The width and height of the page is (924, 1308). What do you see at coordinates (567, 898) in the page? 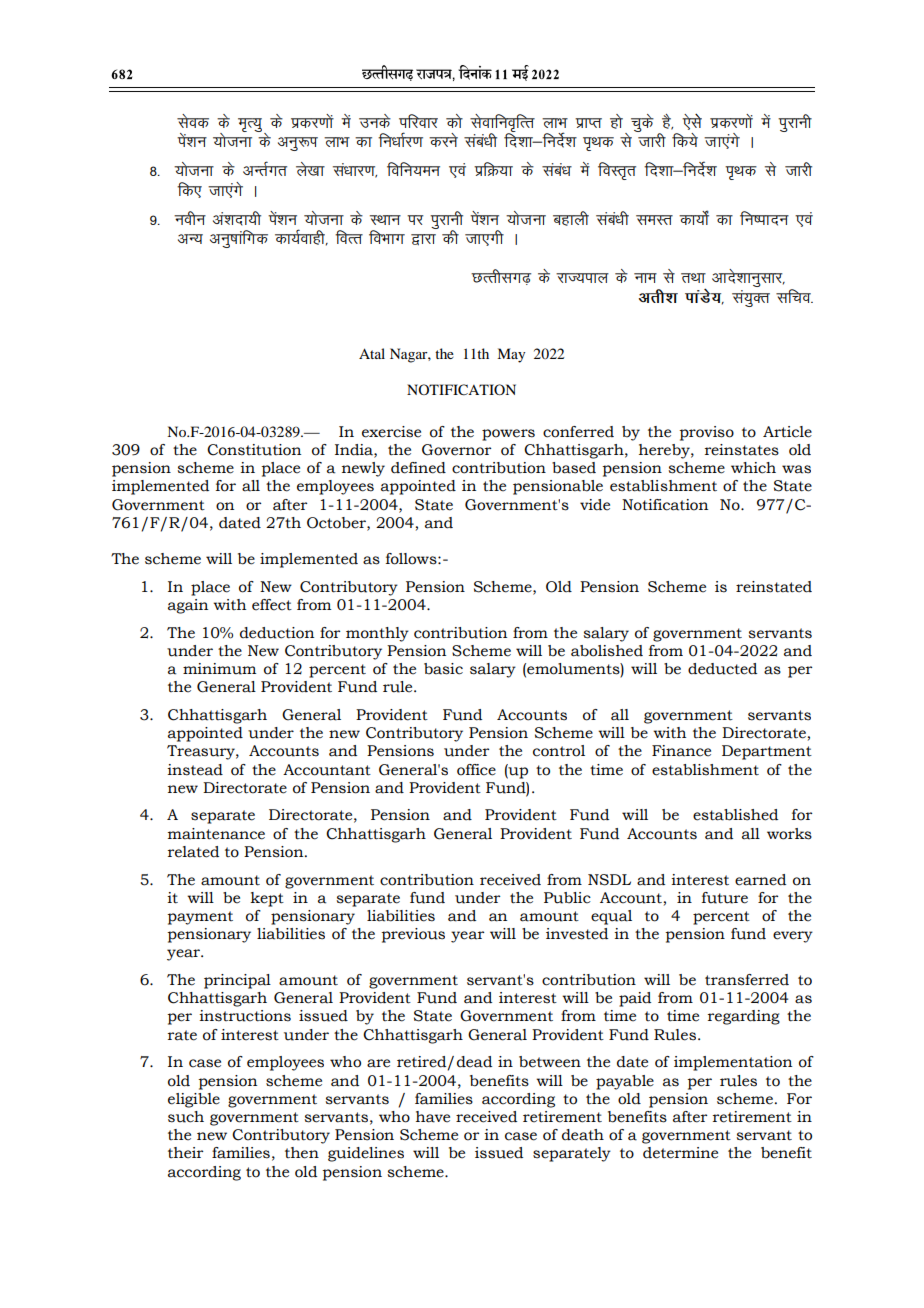
I see `Public` at bounding box center [567, 898].
